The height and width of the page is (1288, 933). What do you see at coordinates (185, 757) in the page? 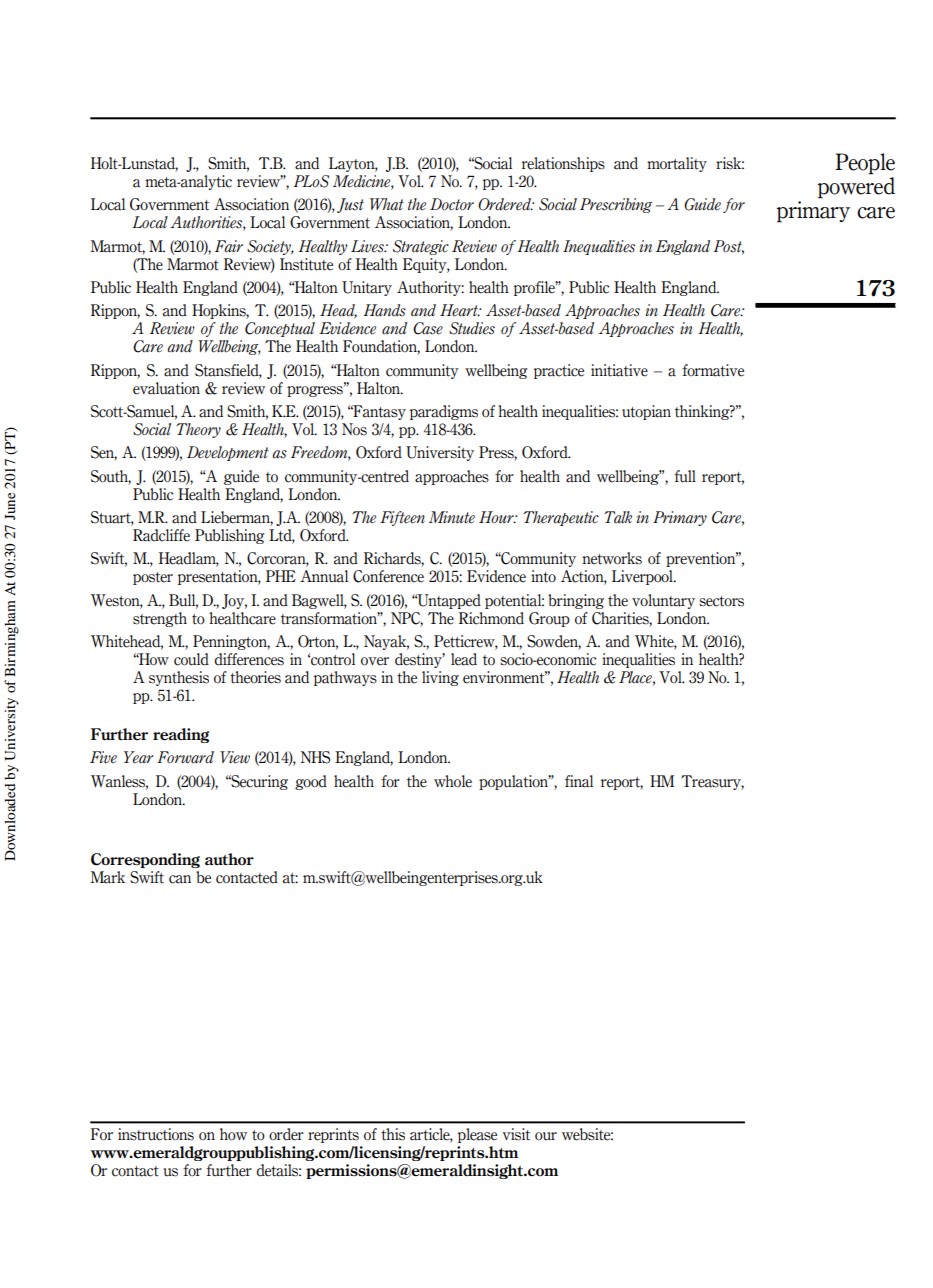
I see `Forward` at bounding box center [185, 757].
